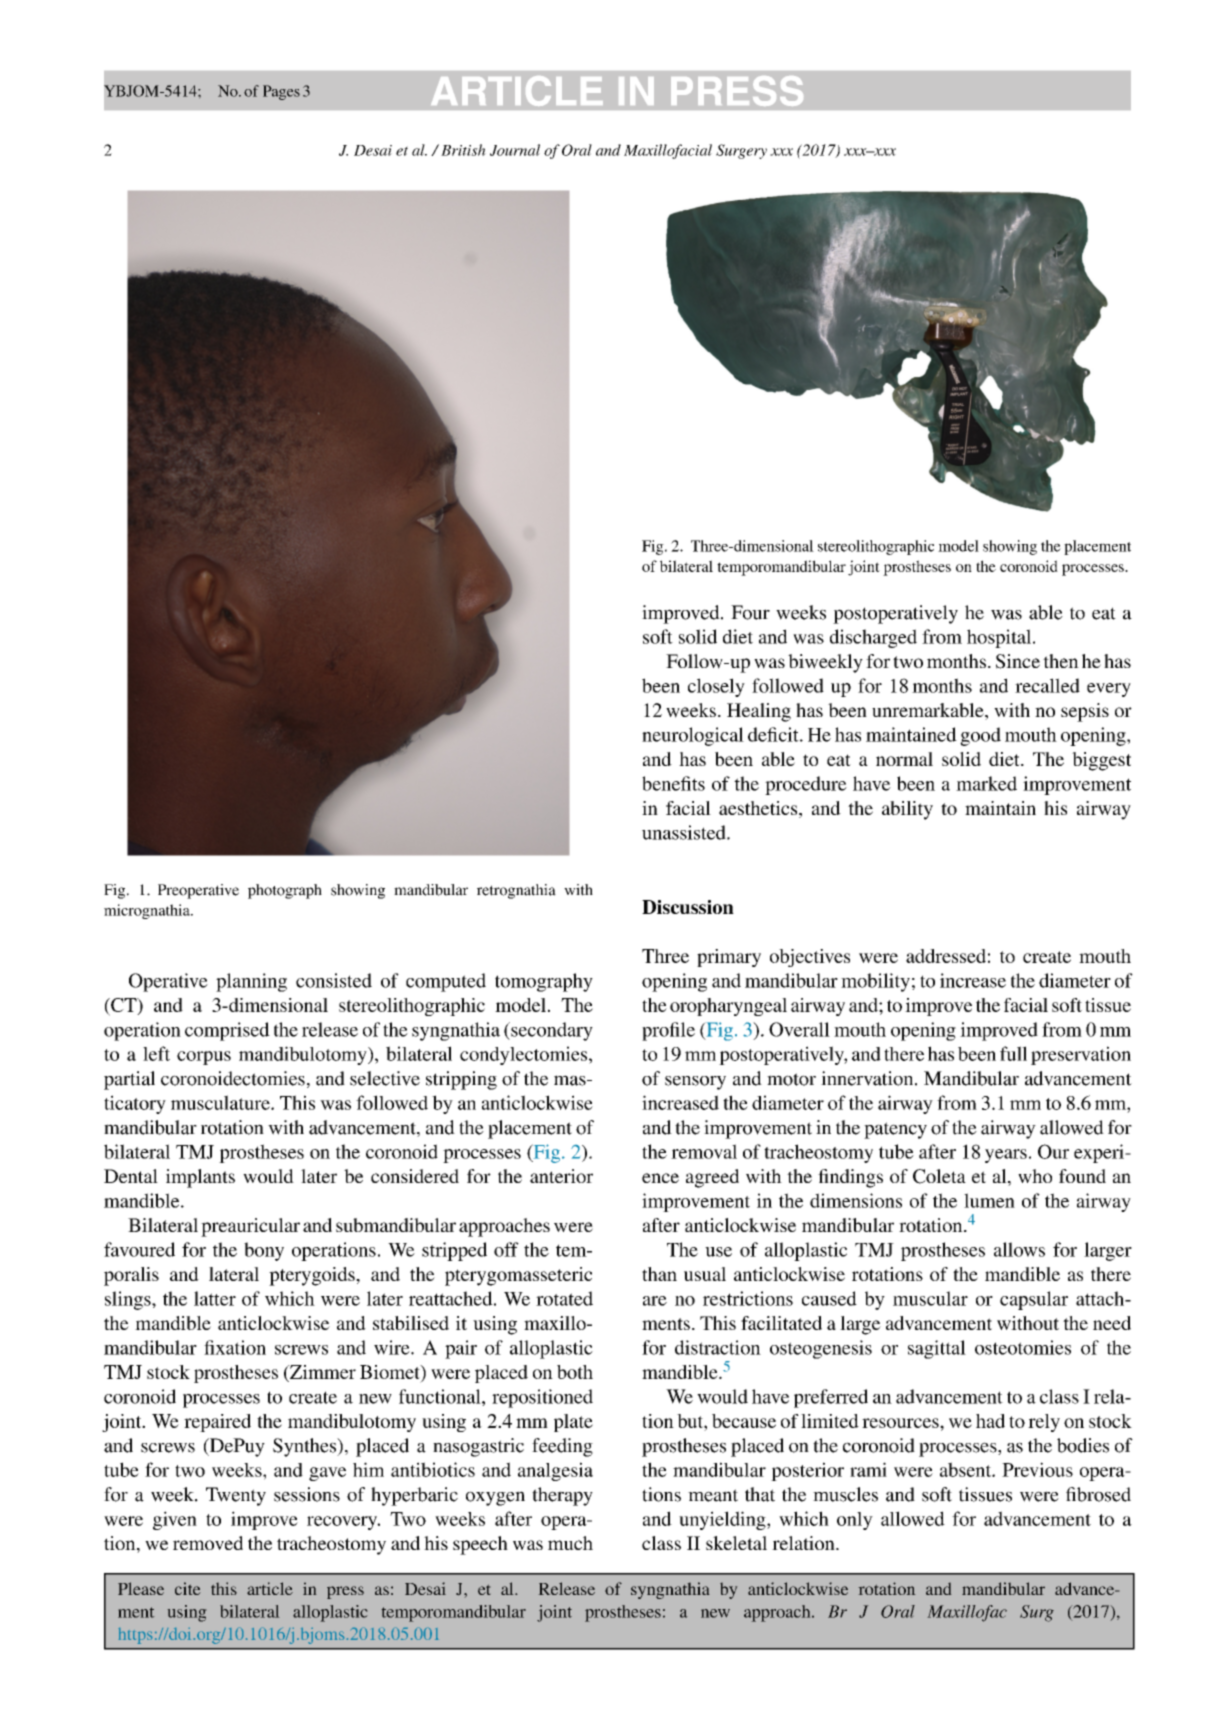 The height and width of the page is (1723, 1218). Describe the element at coordinates (1013, 1053) in the page. I see `full` at that location.
